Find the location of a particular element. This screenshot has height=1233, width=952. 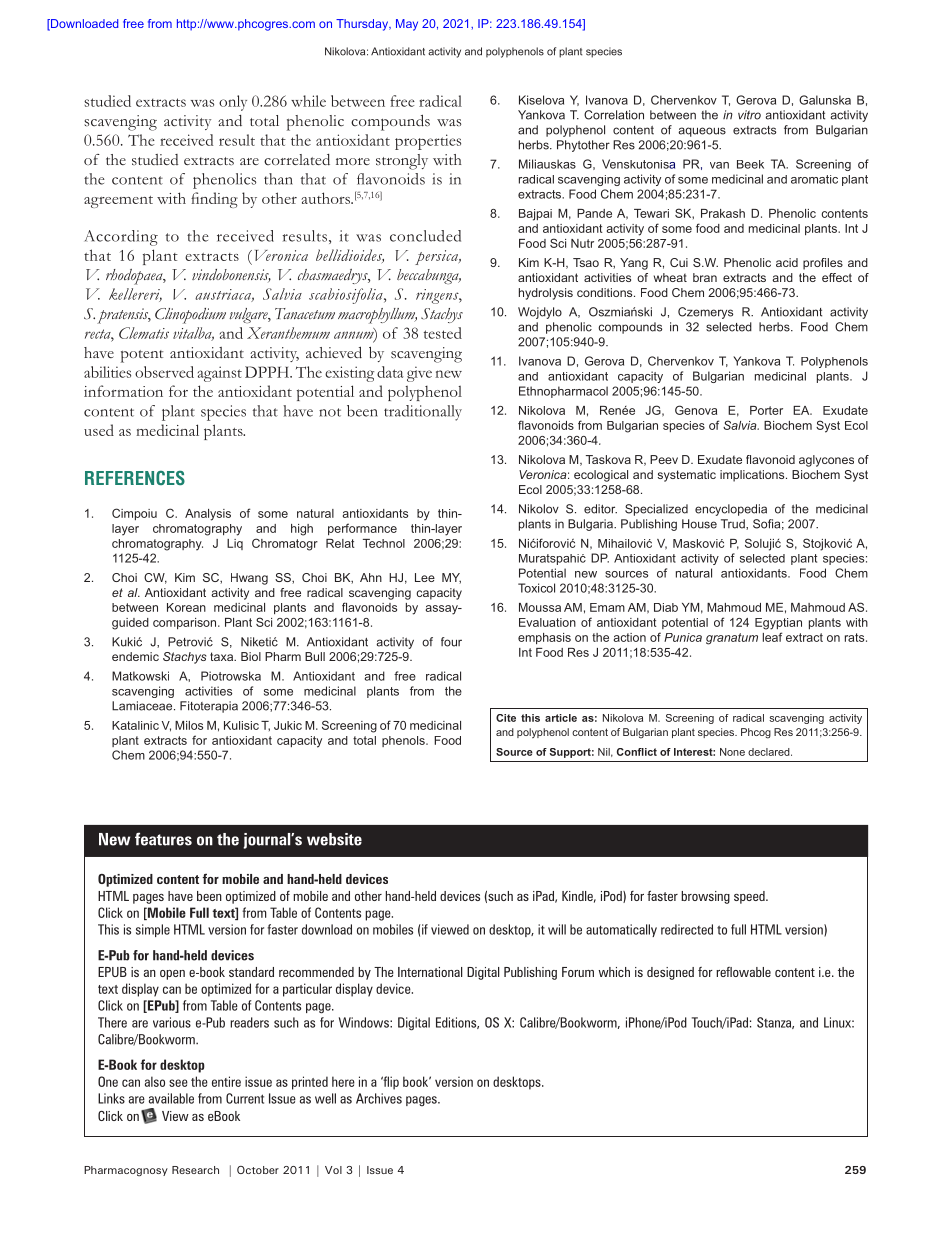

Egyptian is located at coordinates (778, 624).
